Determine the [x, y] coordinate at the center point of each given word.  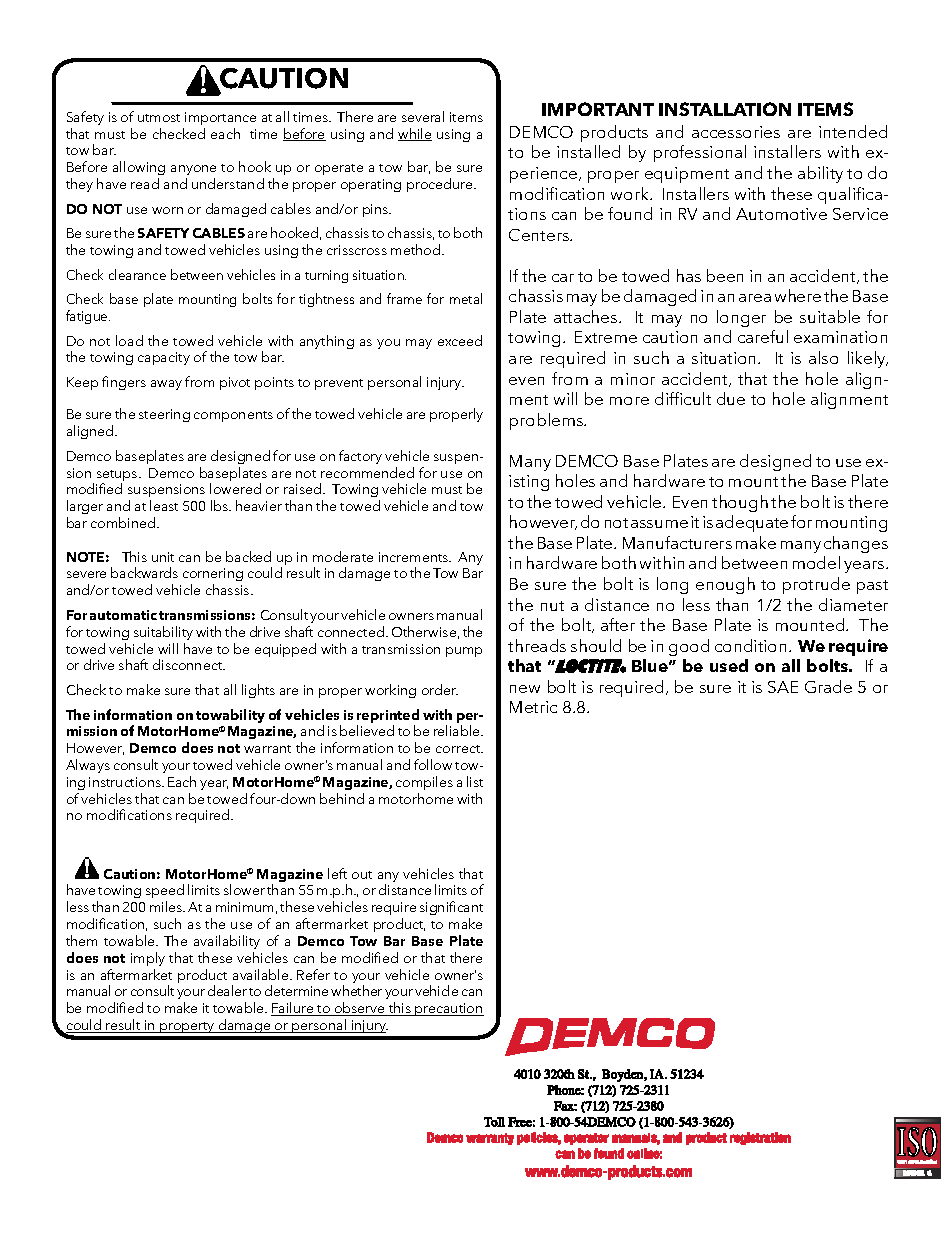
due [731, 398]
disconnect [189, 664]
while [415, 134]
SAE [783, 687]
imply [148, 959]
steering [164, 415]
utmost [159, 118]
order [440, 689]
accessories [736, 132]
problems [548, 421]
